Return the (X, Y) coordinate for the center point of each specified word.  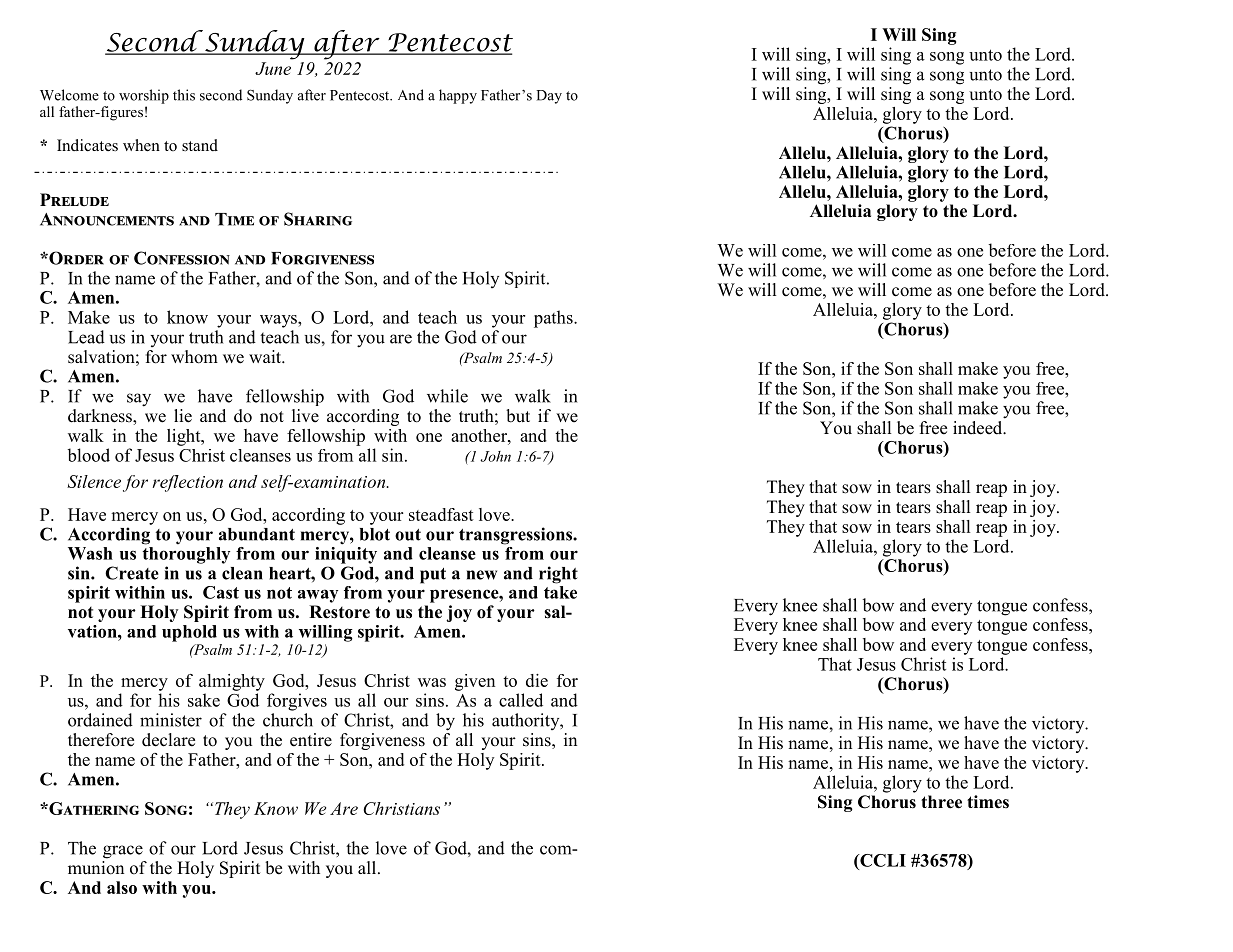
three (941, 802)
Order (75, 258)
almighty (232, 682)
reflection (188, 483)
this (184, 95)
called (521, 700)
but (518, 416)
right (558, 575)
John (495, 456)
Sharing (318, 219)
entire (311, 740)
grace (123, 852)
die (537, 680)
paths (554, 319)
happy (458, 96)
